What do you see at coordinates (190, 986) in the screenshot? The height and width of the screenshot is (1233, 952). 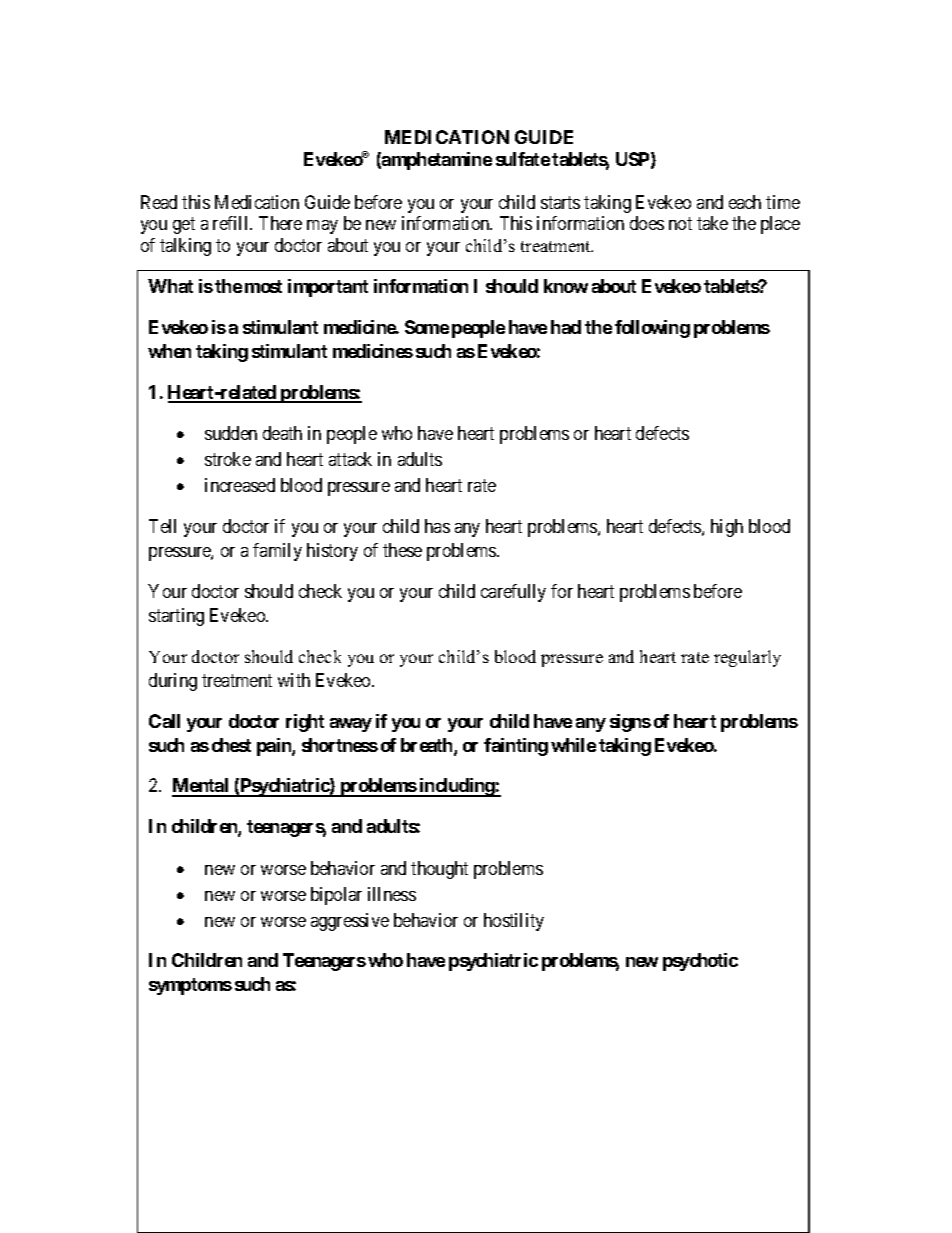 I see `symptoms` at bounding box center [190, 986].
